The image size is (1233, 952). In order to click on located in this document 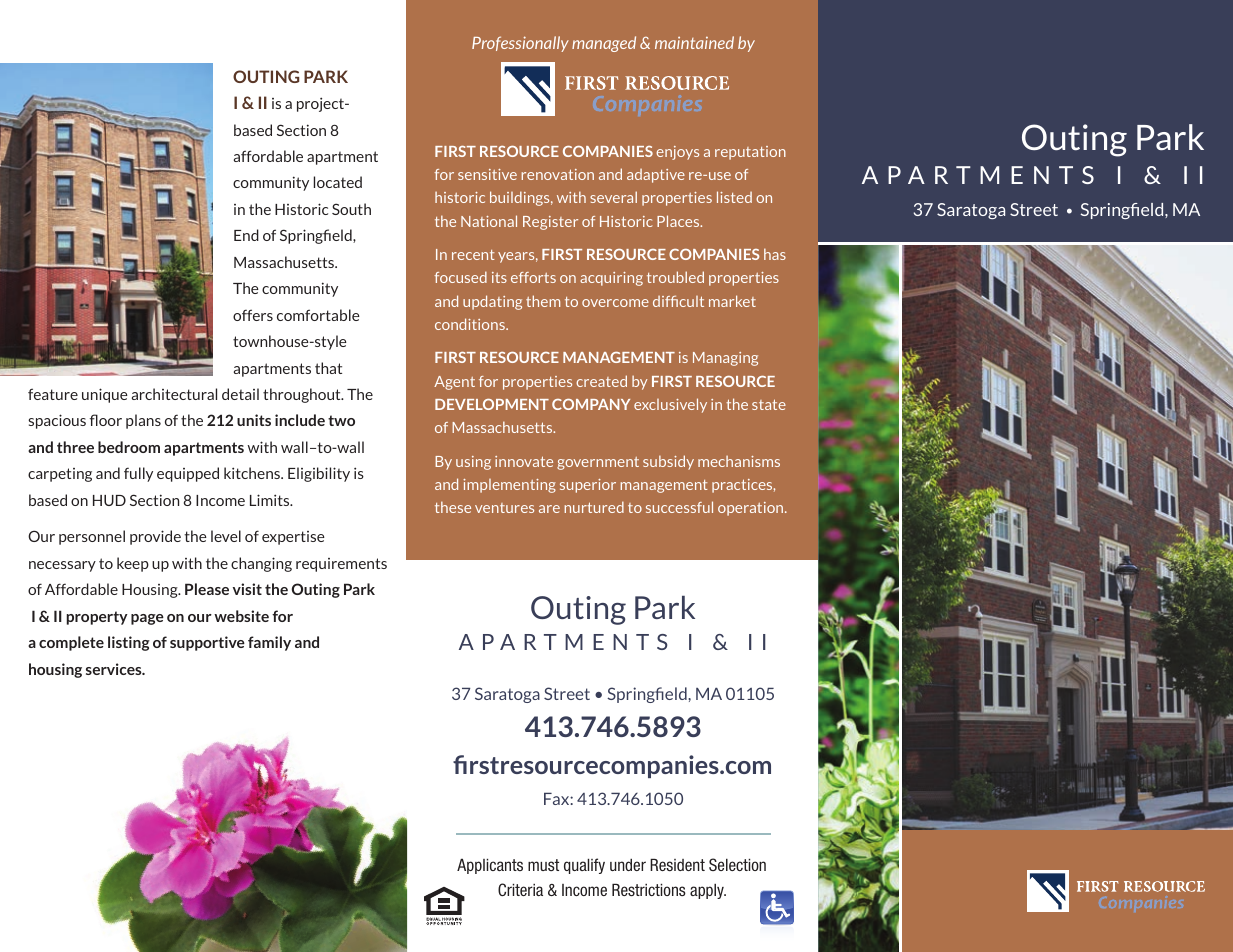, I will do `click(338, 182)`.
